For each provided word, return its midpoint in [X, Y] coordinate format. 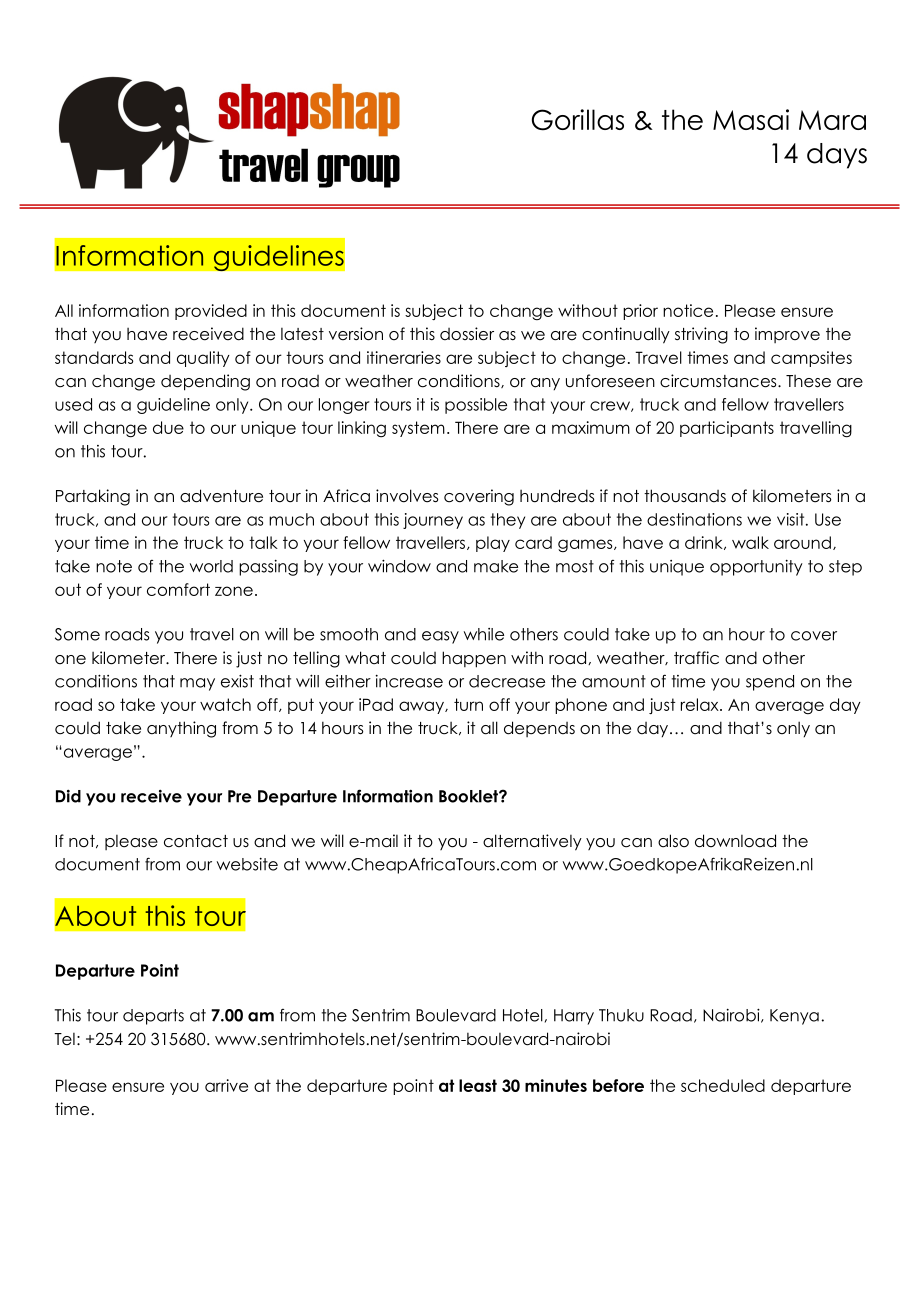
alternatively [532, 842]
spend [770, 683]
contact [196, 841]
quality [203, 359]
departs [153, 1017]
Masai [751, 119]
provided [211, 312]
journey [433, 521]
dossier [467, 334]
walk [750, 542]
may [197, 684]
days [837, 156]
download [735, 841]
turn [468, 704]
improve [787, 335]
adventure [221, 496]
